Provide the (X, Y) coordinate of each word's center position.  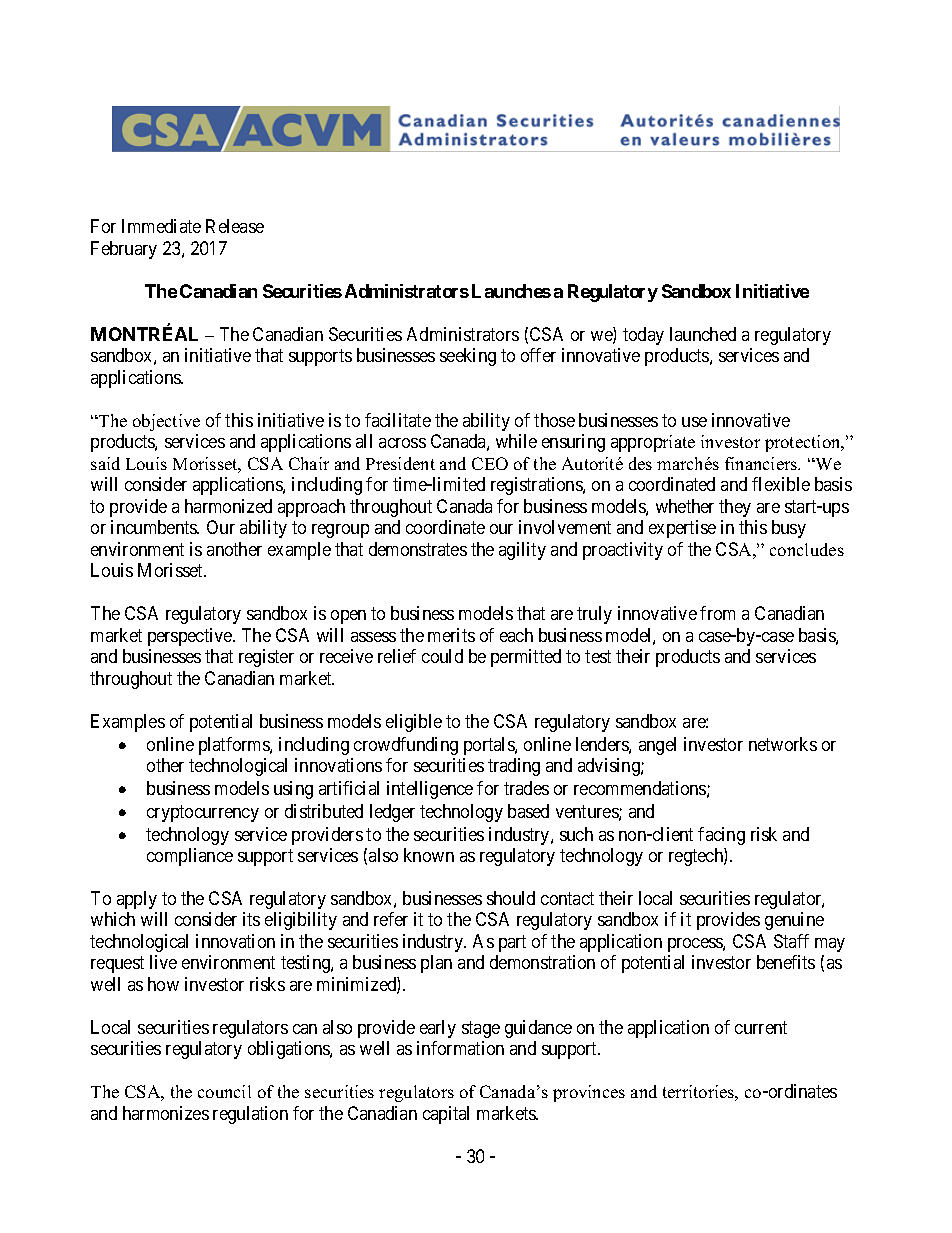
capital (446, 1115)
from (717, 613)
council (224, 1091)
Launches (511, 291)
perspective (191, 637)
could (442, 656)
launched (703, 334)
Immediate (161, 226)
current (761, 1027)
